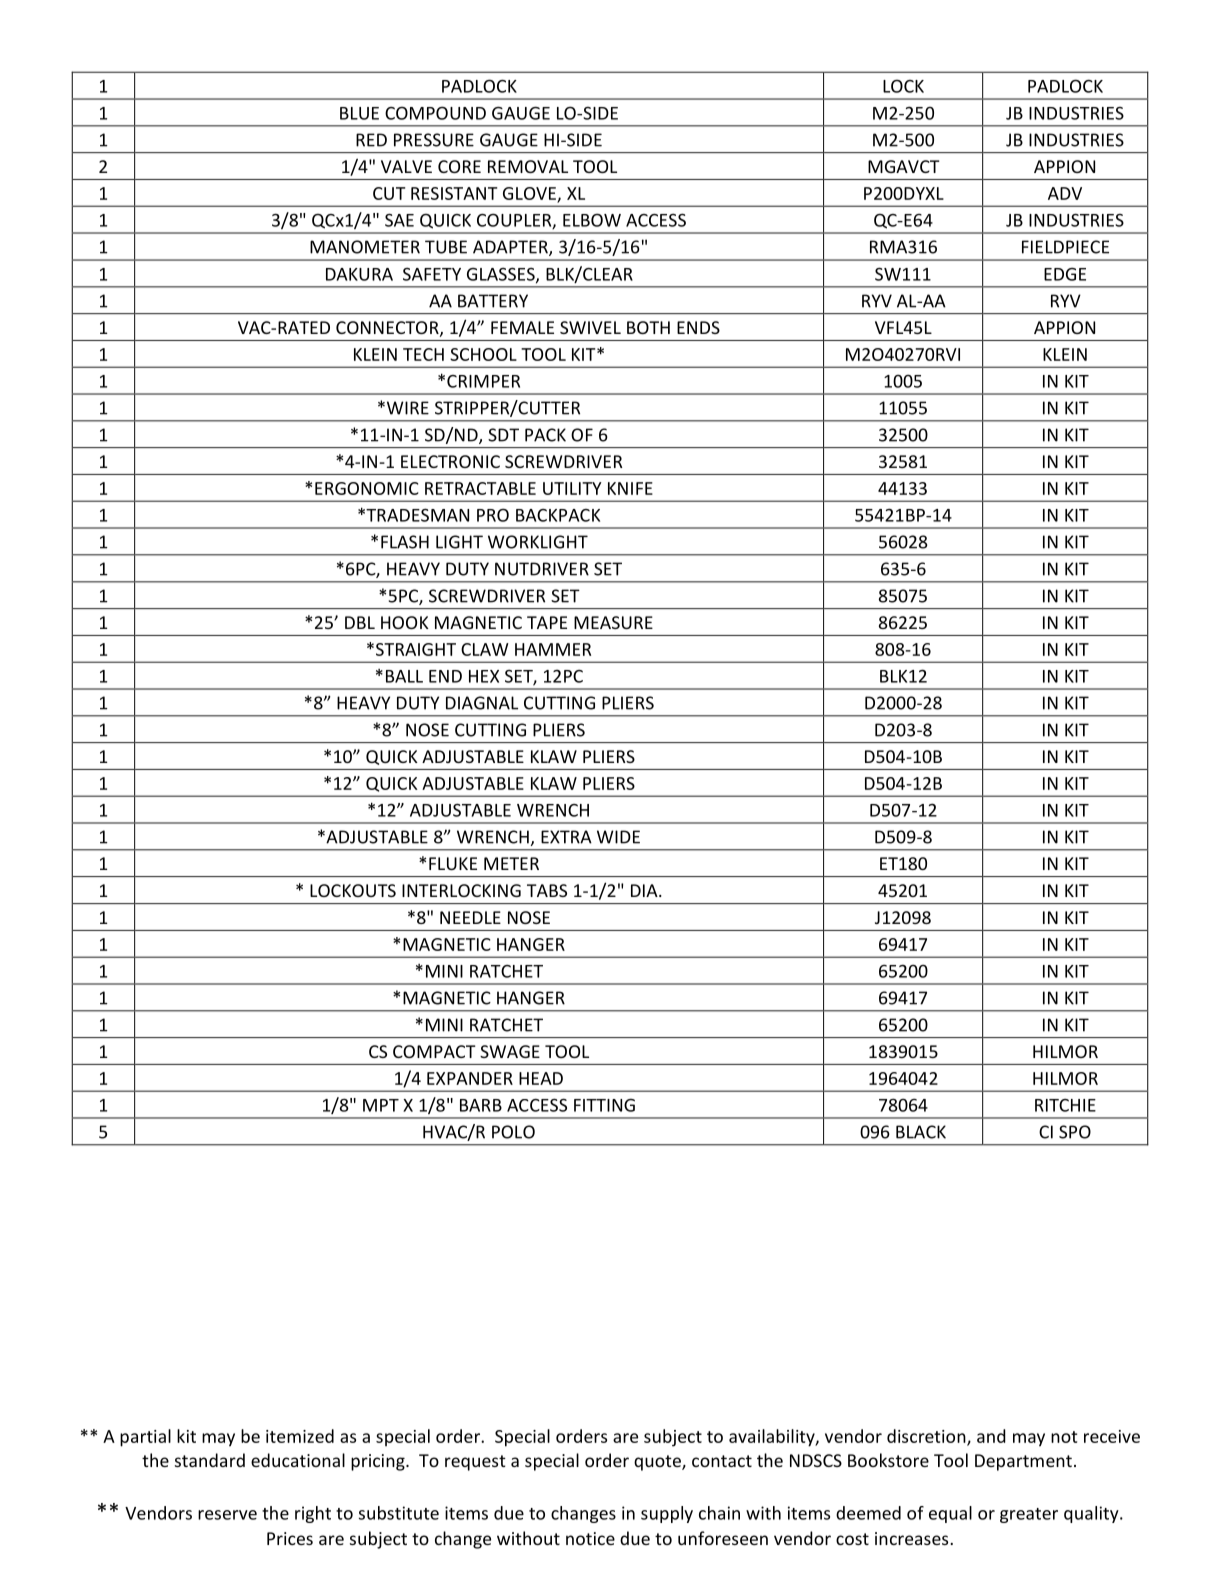 This image has height=1579, width=1220. Describe the element at coordinates (528, 166) in the image. I see `REMOVAL` at that location.
